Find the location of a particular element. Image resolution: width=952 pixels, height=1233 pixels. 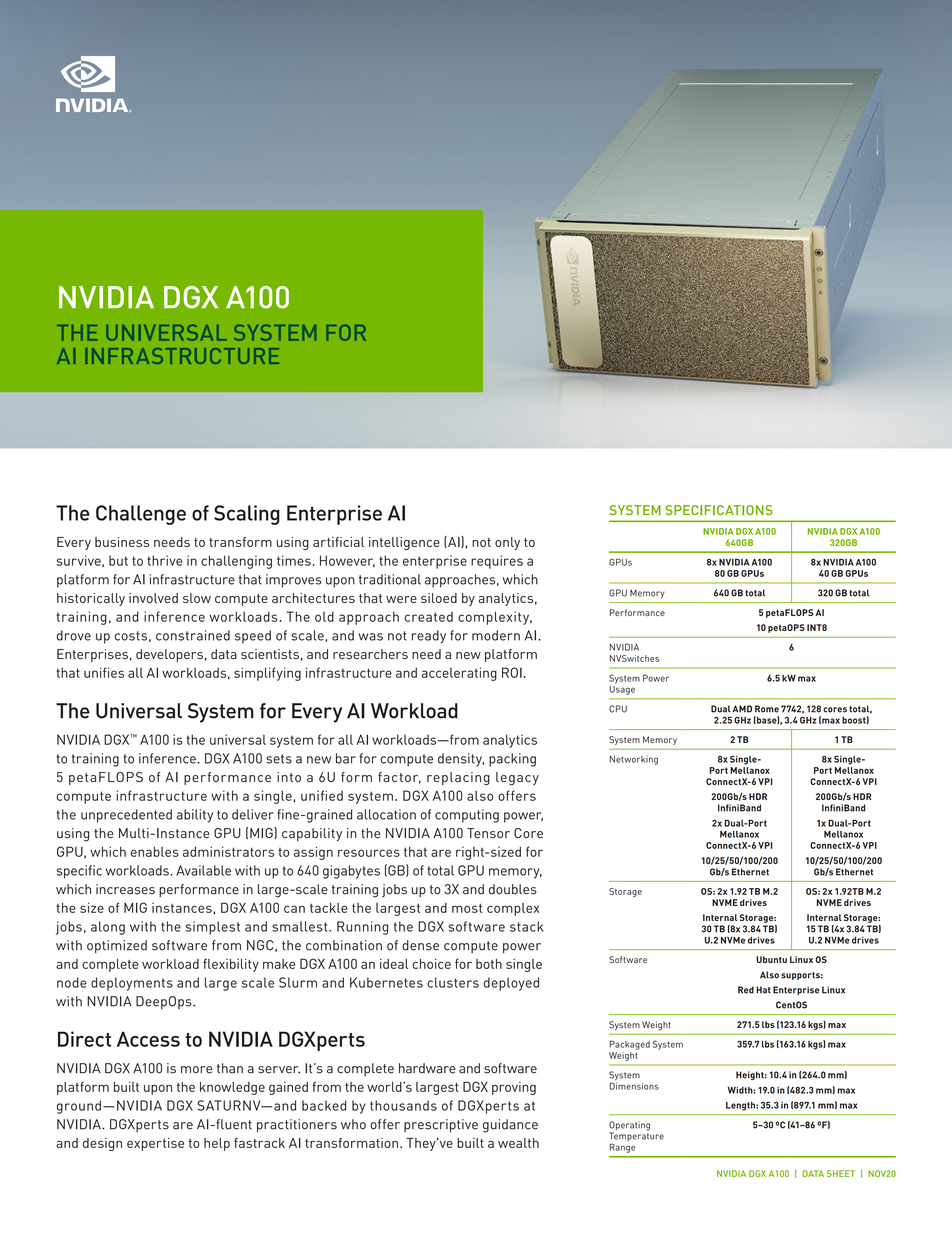

requires is located at coordinates (497, 562).
